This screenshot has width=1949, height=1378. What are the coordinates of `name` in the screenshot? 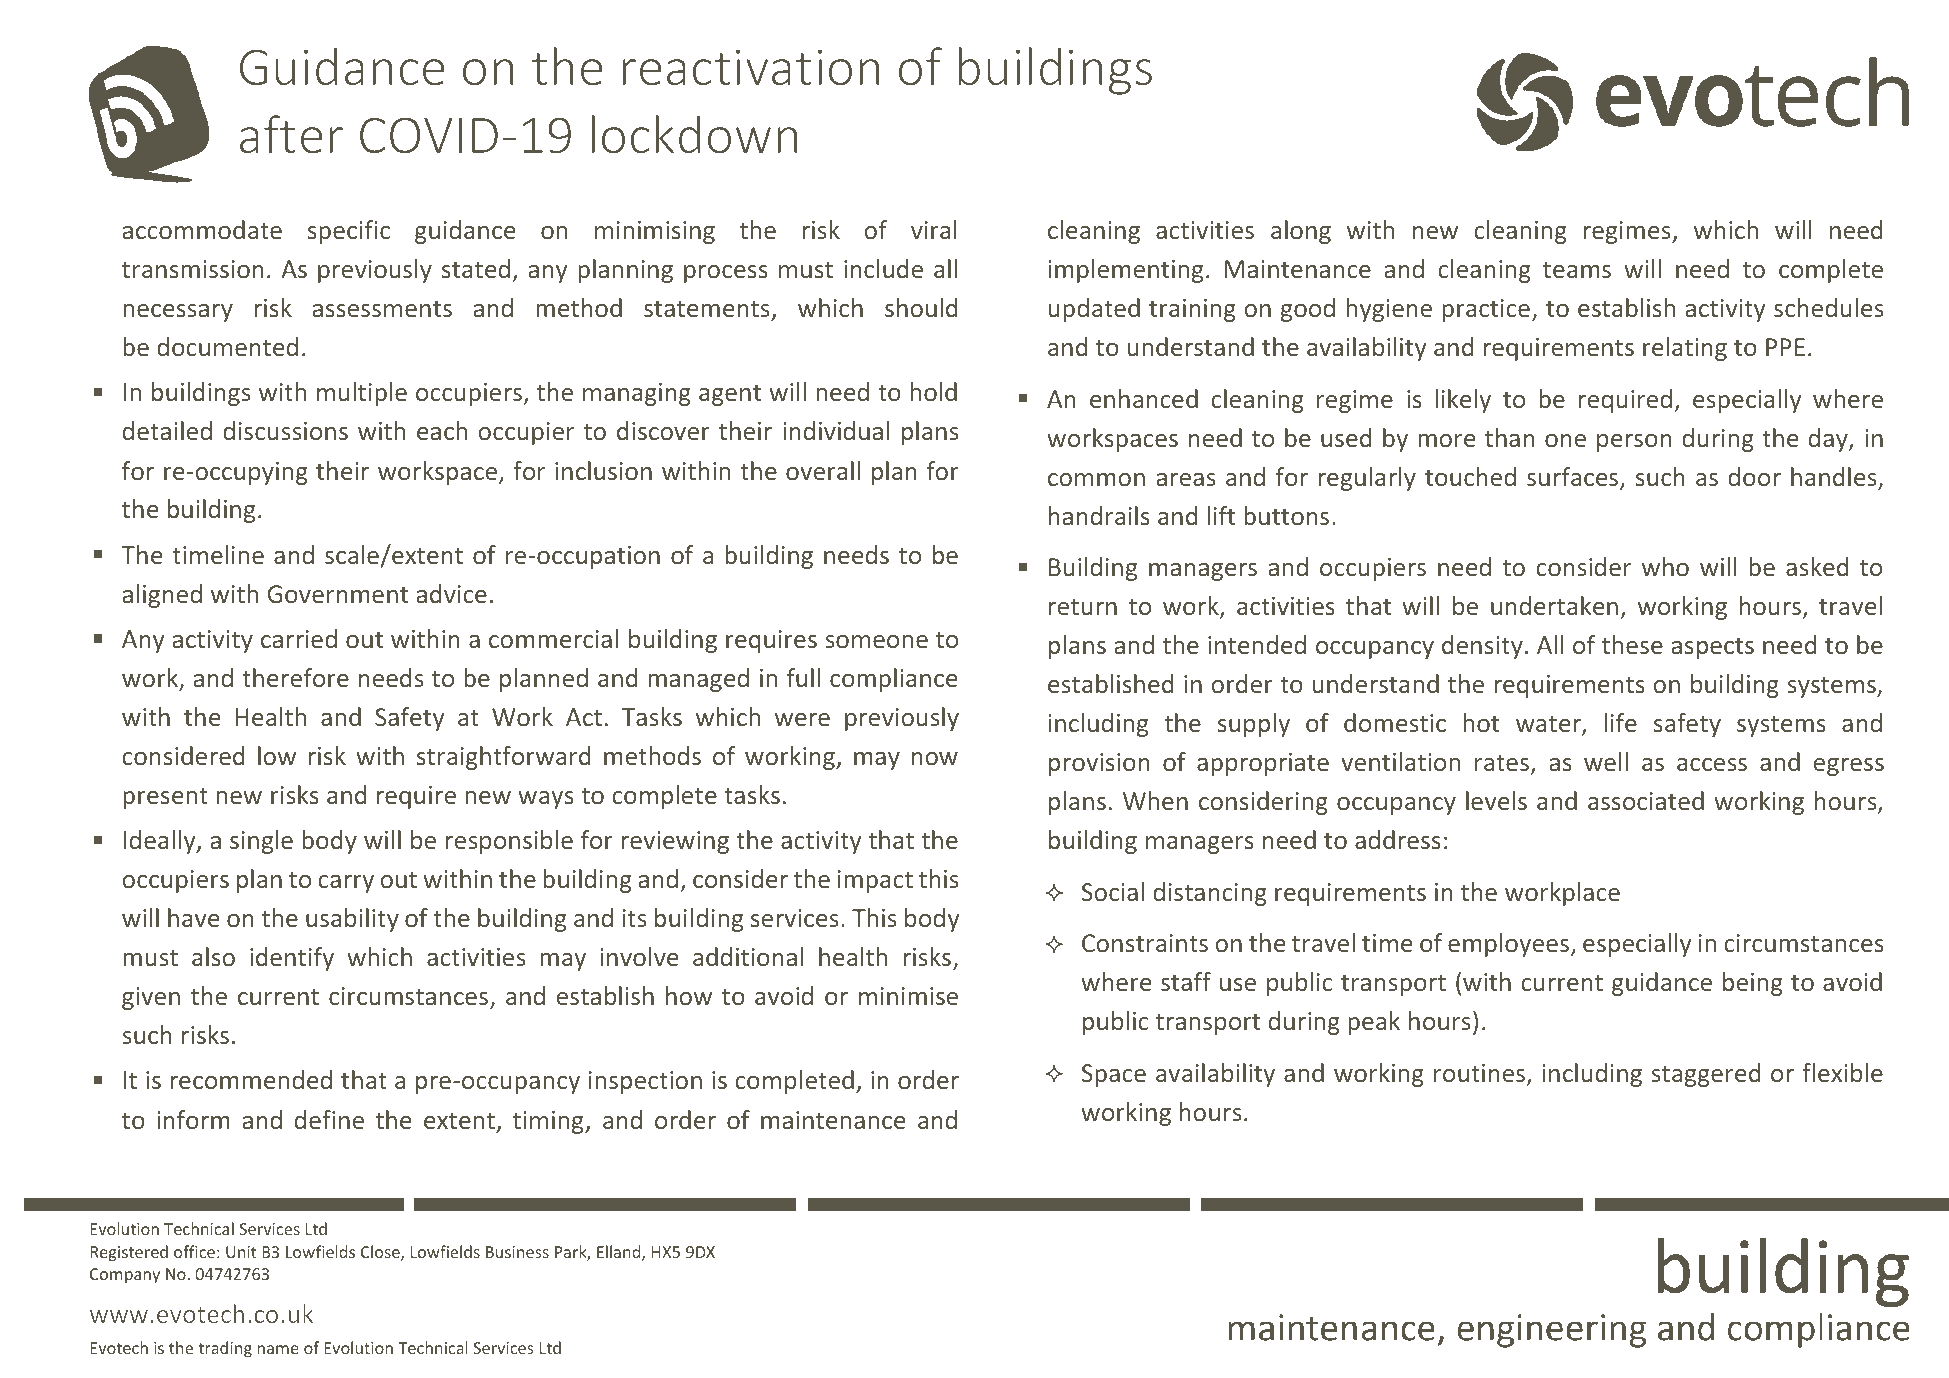 It's located at (278, 1349).
